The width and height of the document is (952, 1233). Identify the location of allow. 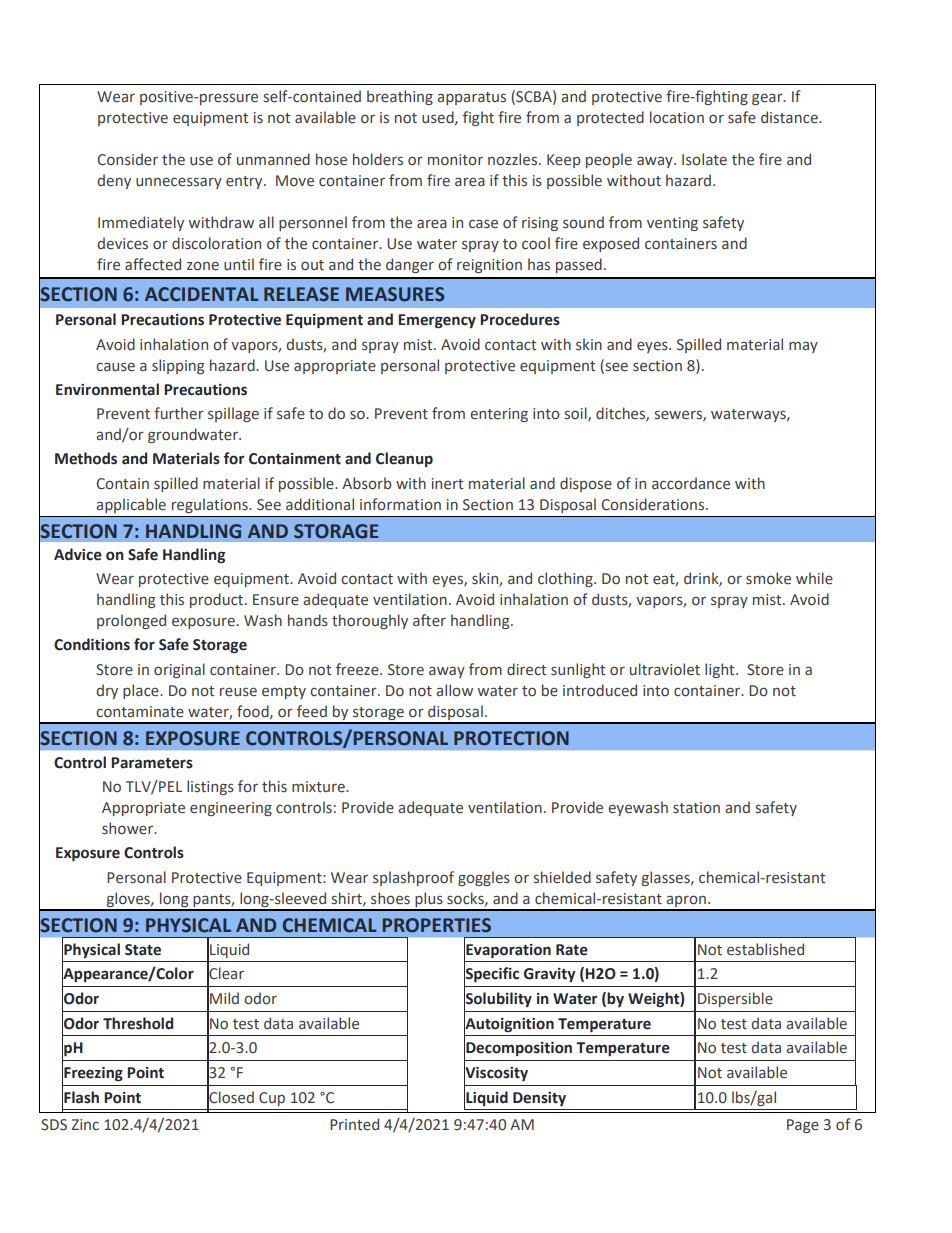
(454, 690).
